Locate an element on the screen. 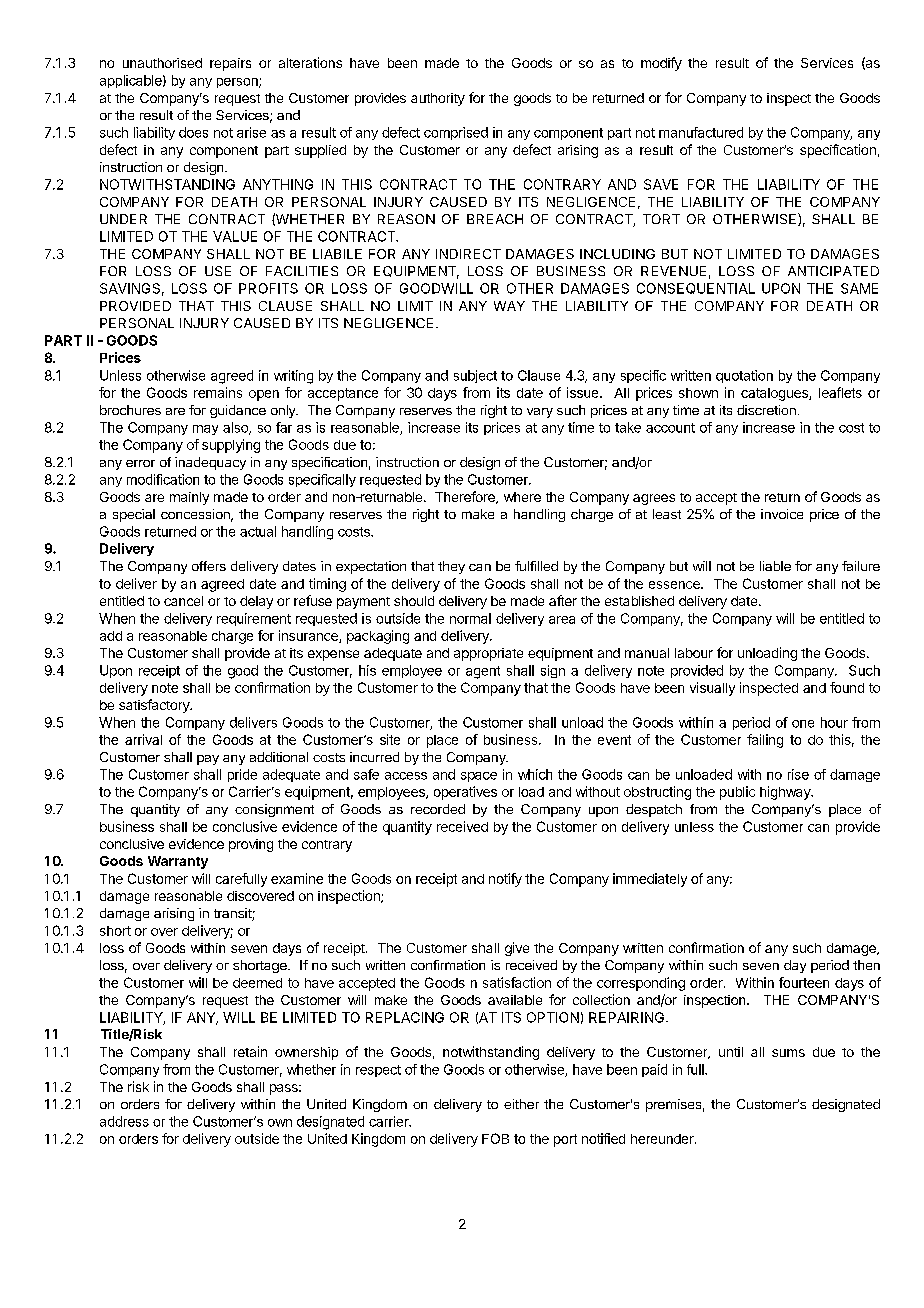 This screenshot has width=924, height=1308. highway is located at coordinates (786, 793).
